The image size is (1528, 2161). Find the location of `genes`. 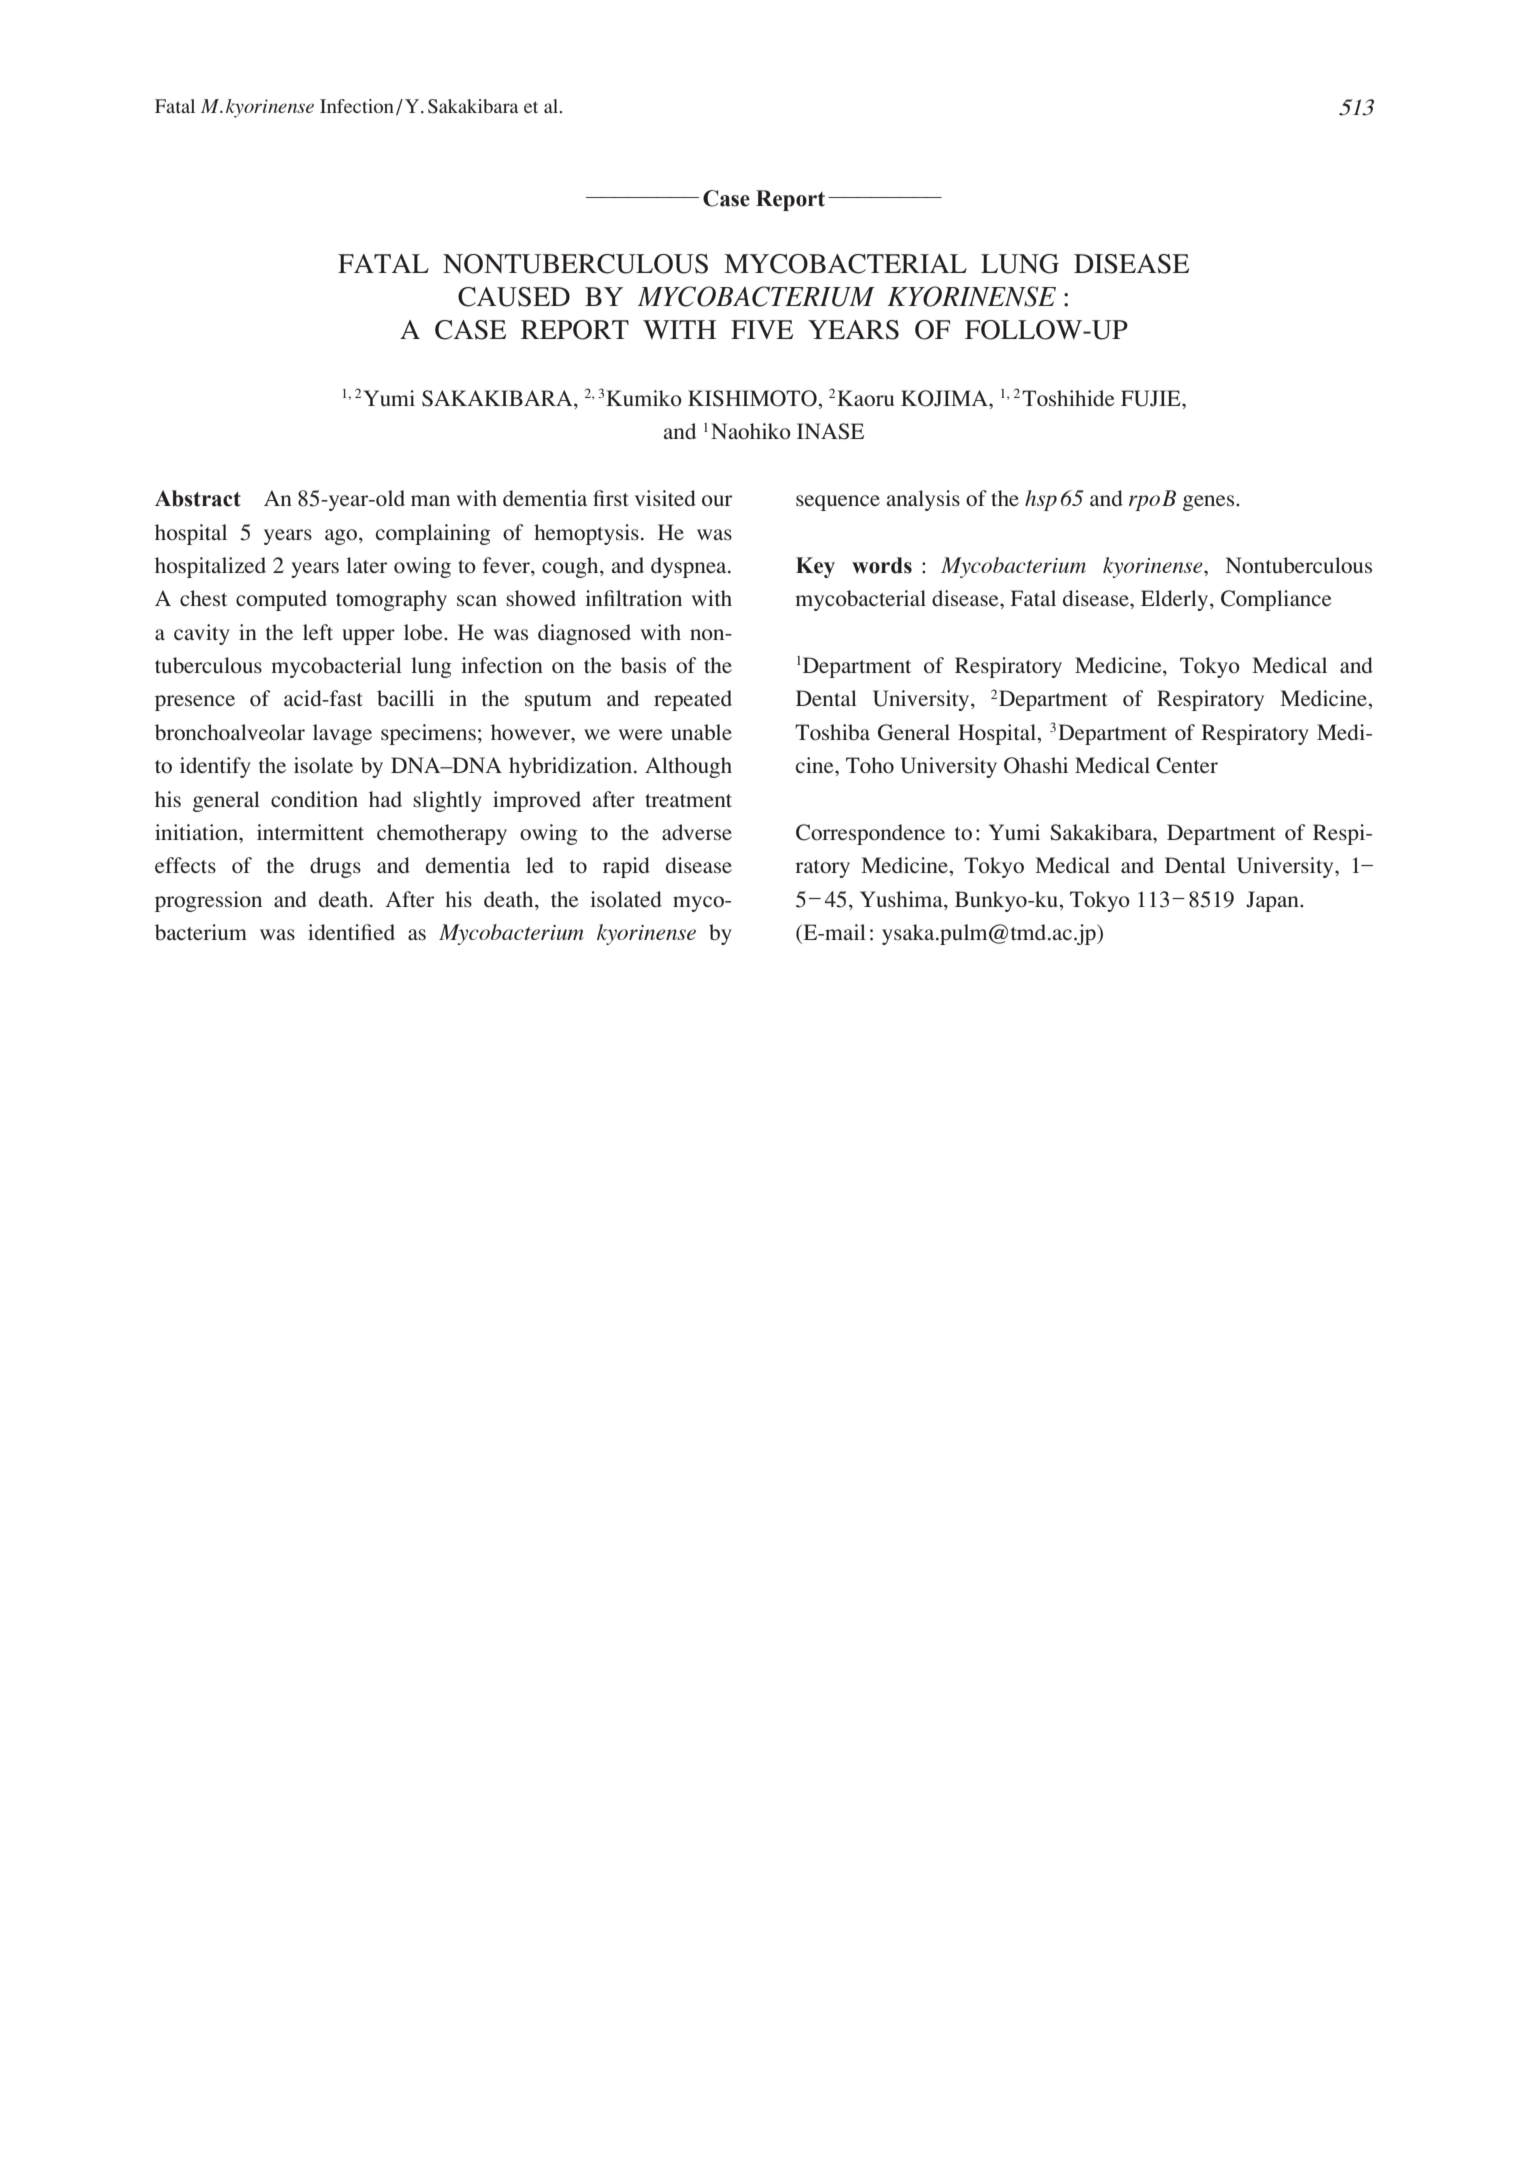

genes is located at coordinates (1210, 503).
